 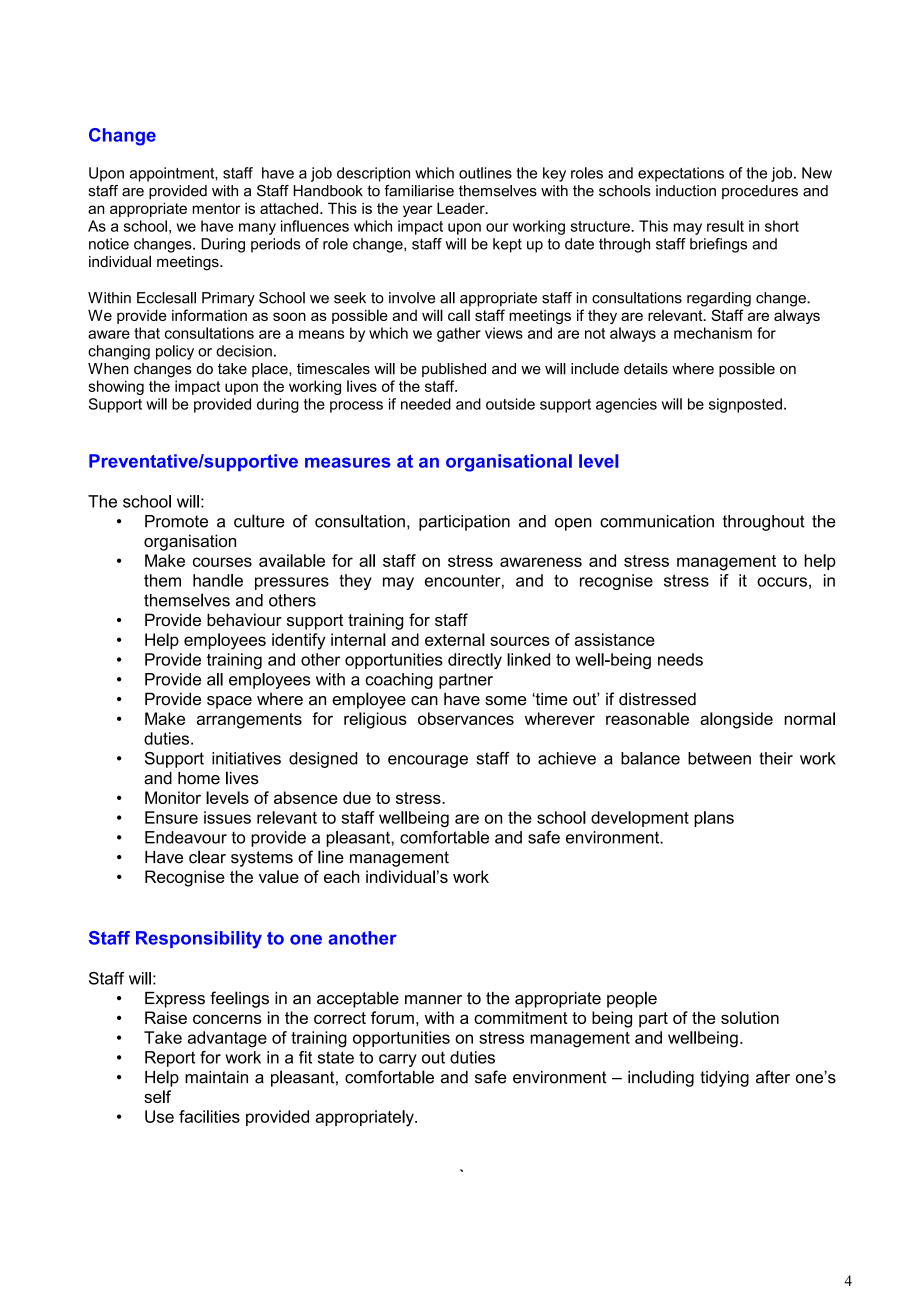 What do you see at coordinates (217, 208) in the page?
I see `mentor` at bounding box center [217, 208].
